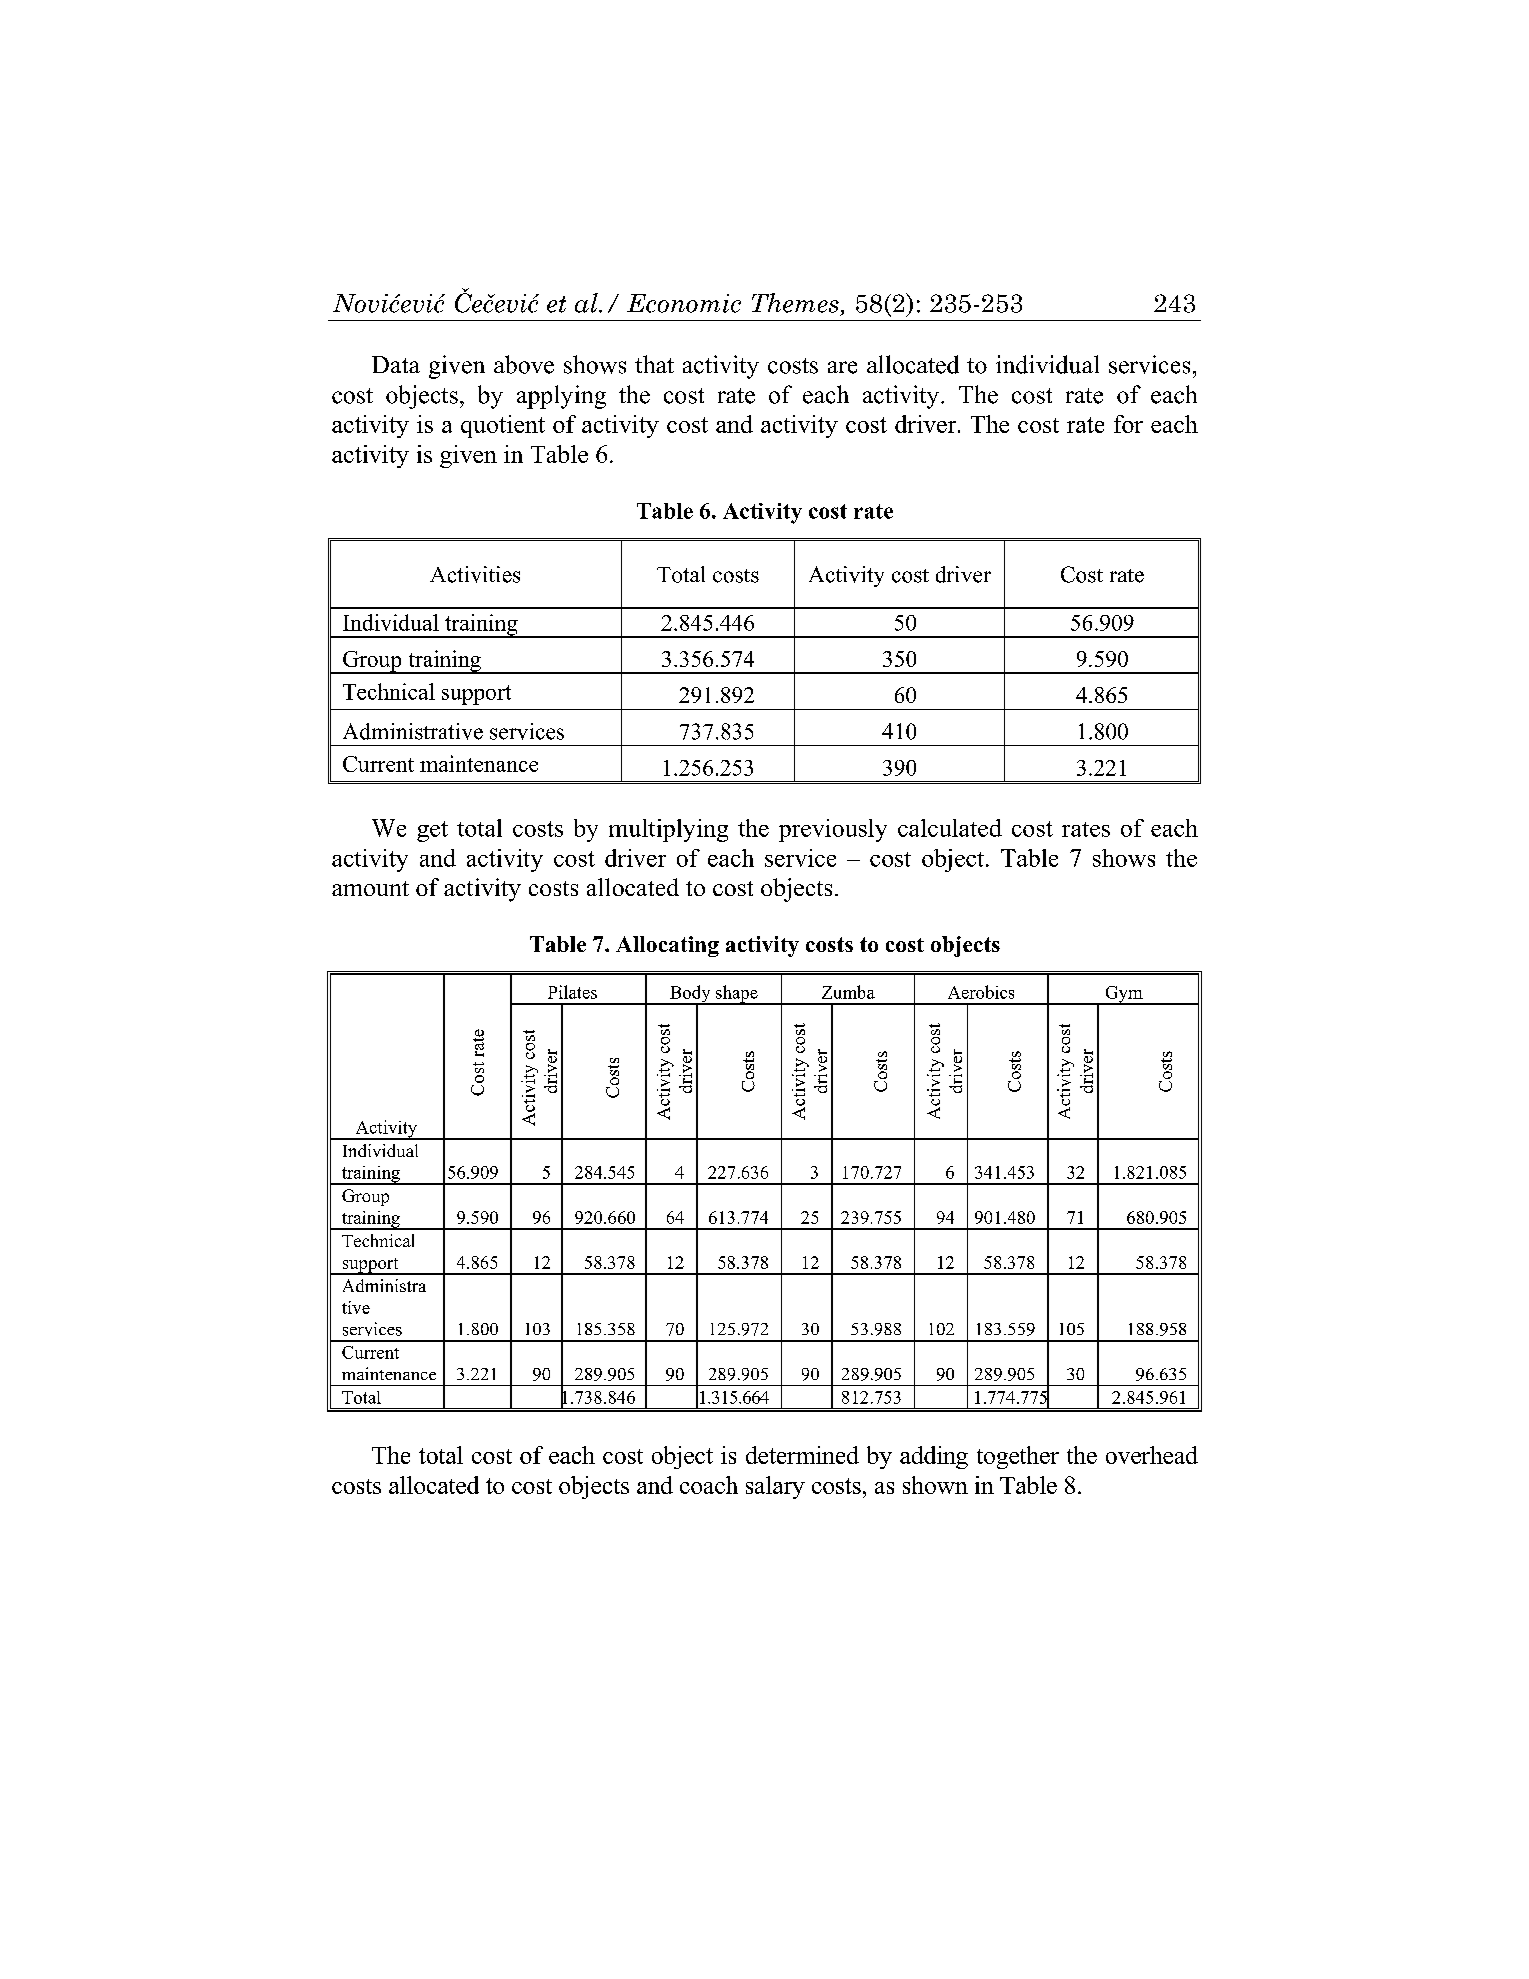 Image resolution: width=1529 pixels, height=1979 pixels. What do you see at coordinates (370, 888) in the document?
I see `amount` at bounding box center [370, 888].
